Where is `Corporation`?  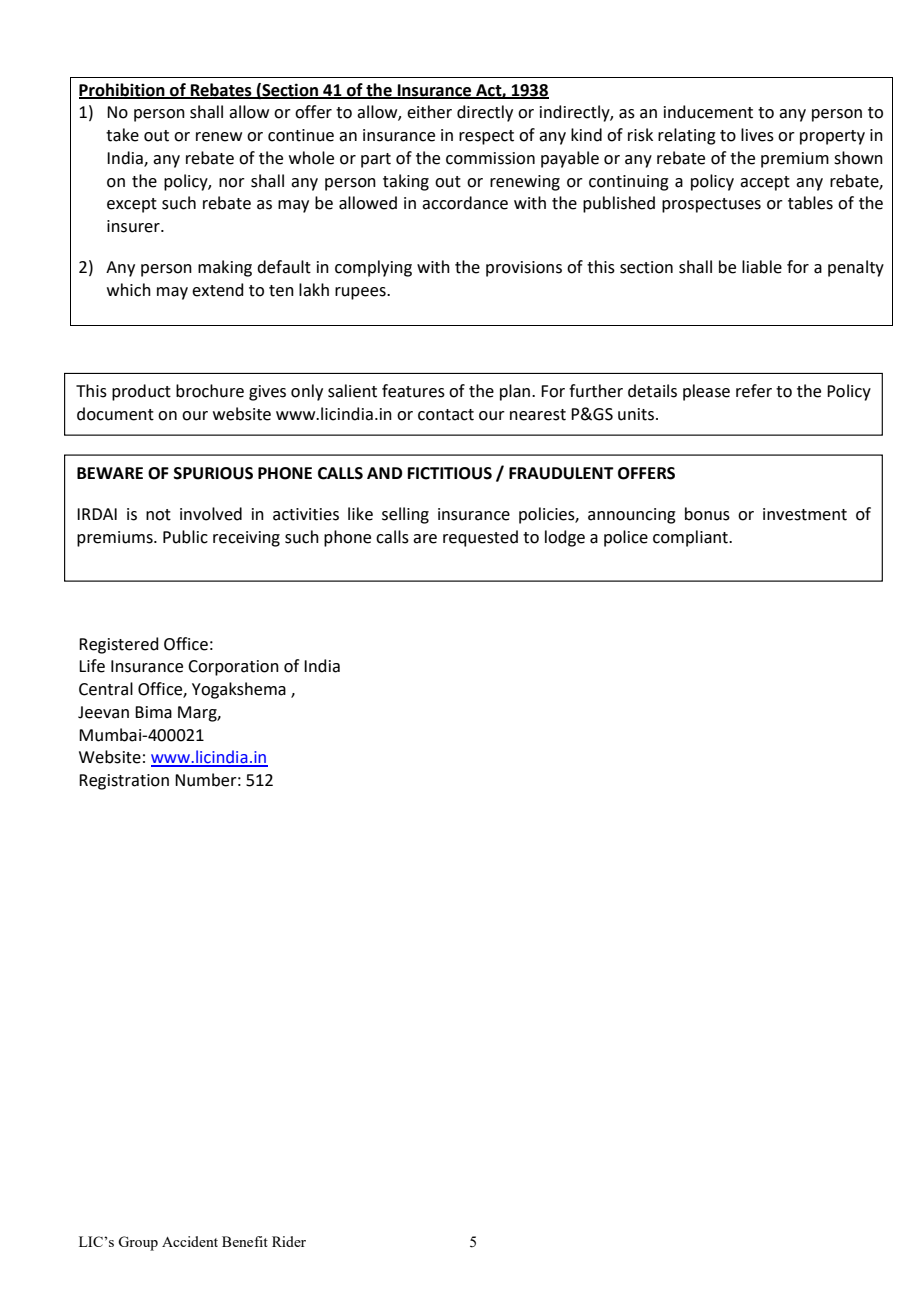 Corporation is located at coordinates (233, 668).
